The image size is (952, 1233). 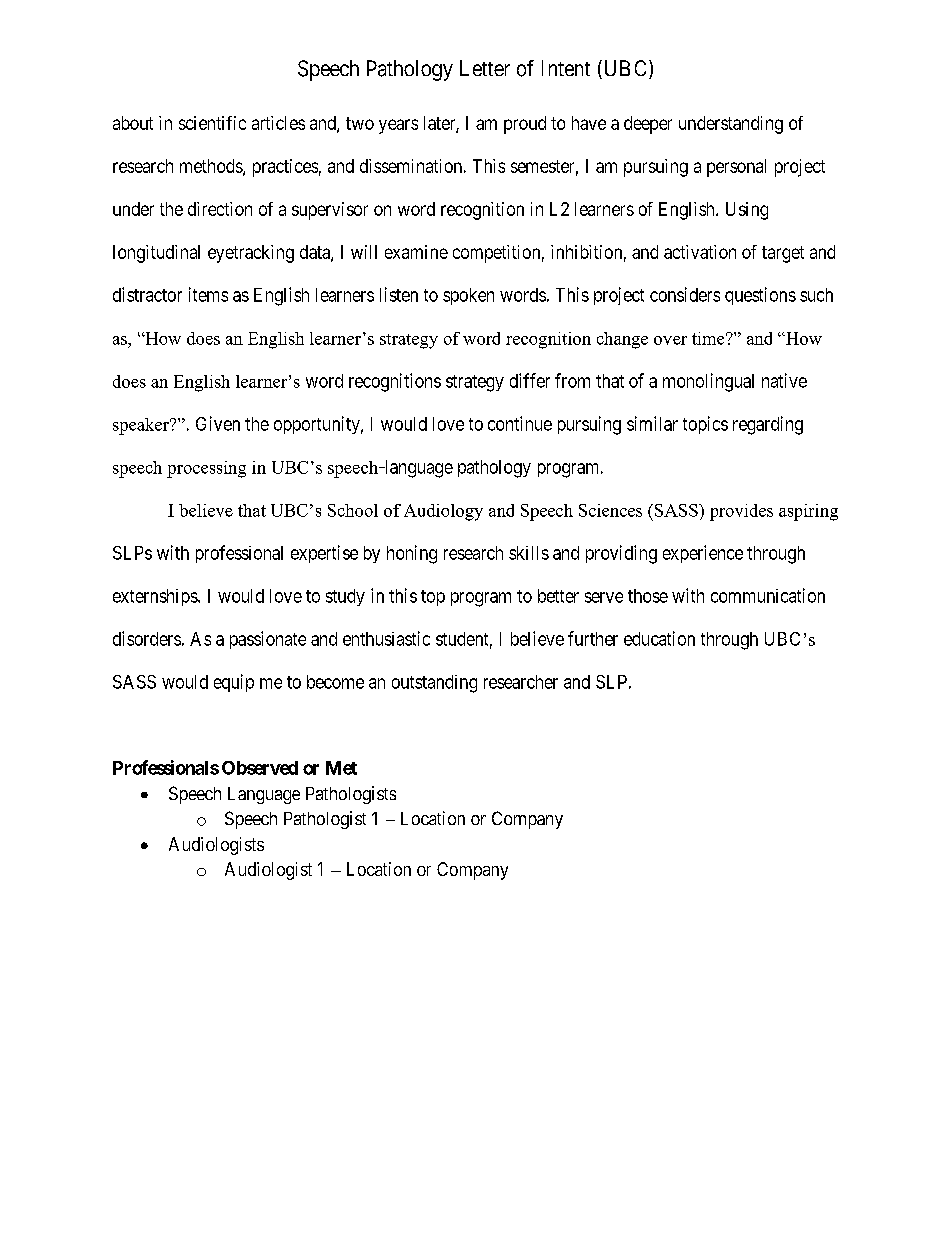 What do you see at coordinates (648, 125) in the screenshot?
I see `deeper` at bounding box center [648, 125].
